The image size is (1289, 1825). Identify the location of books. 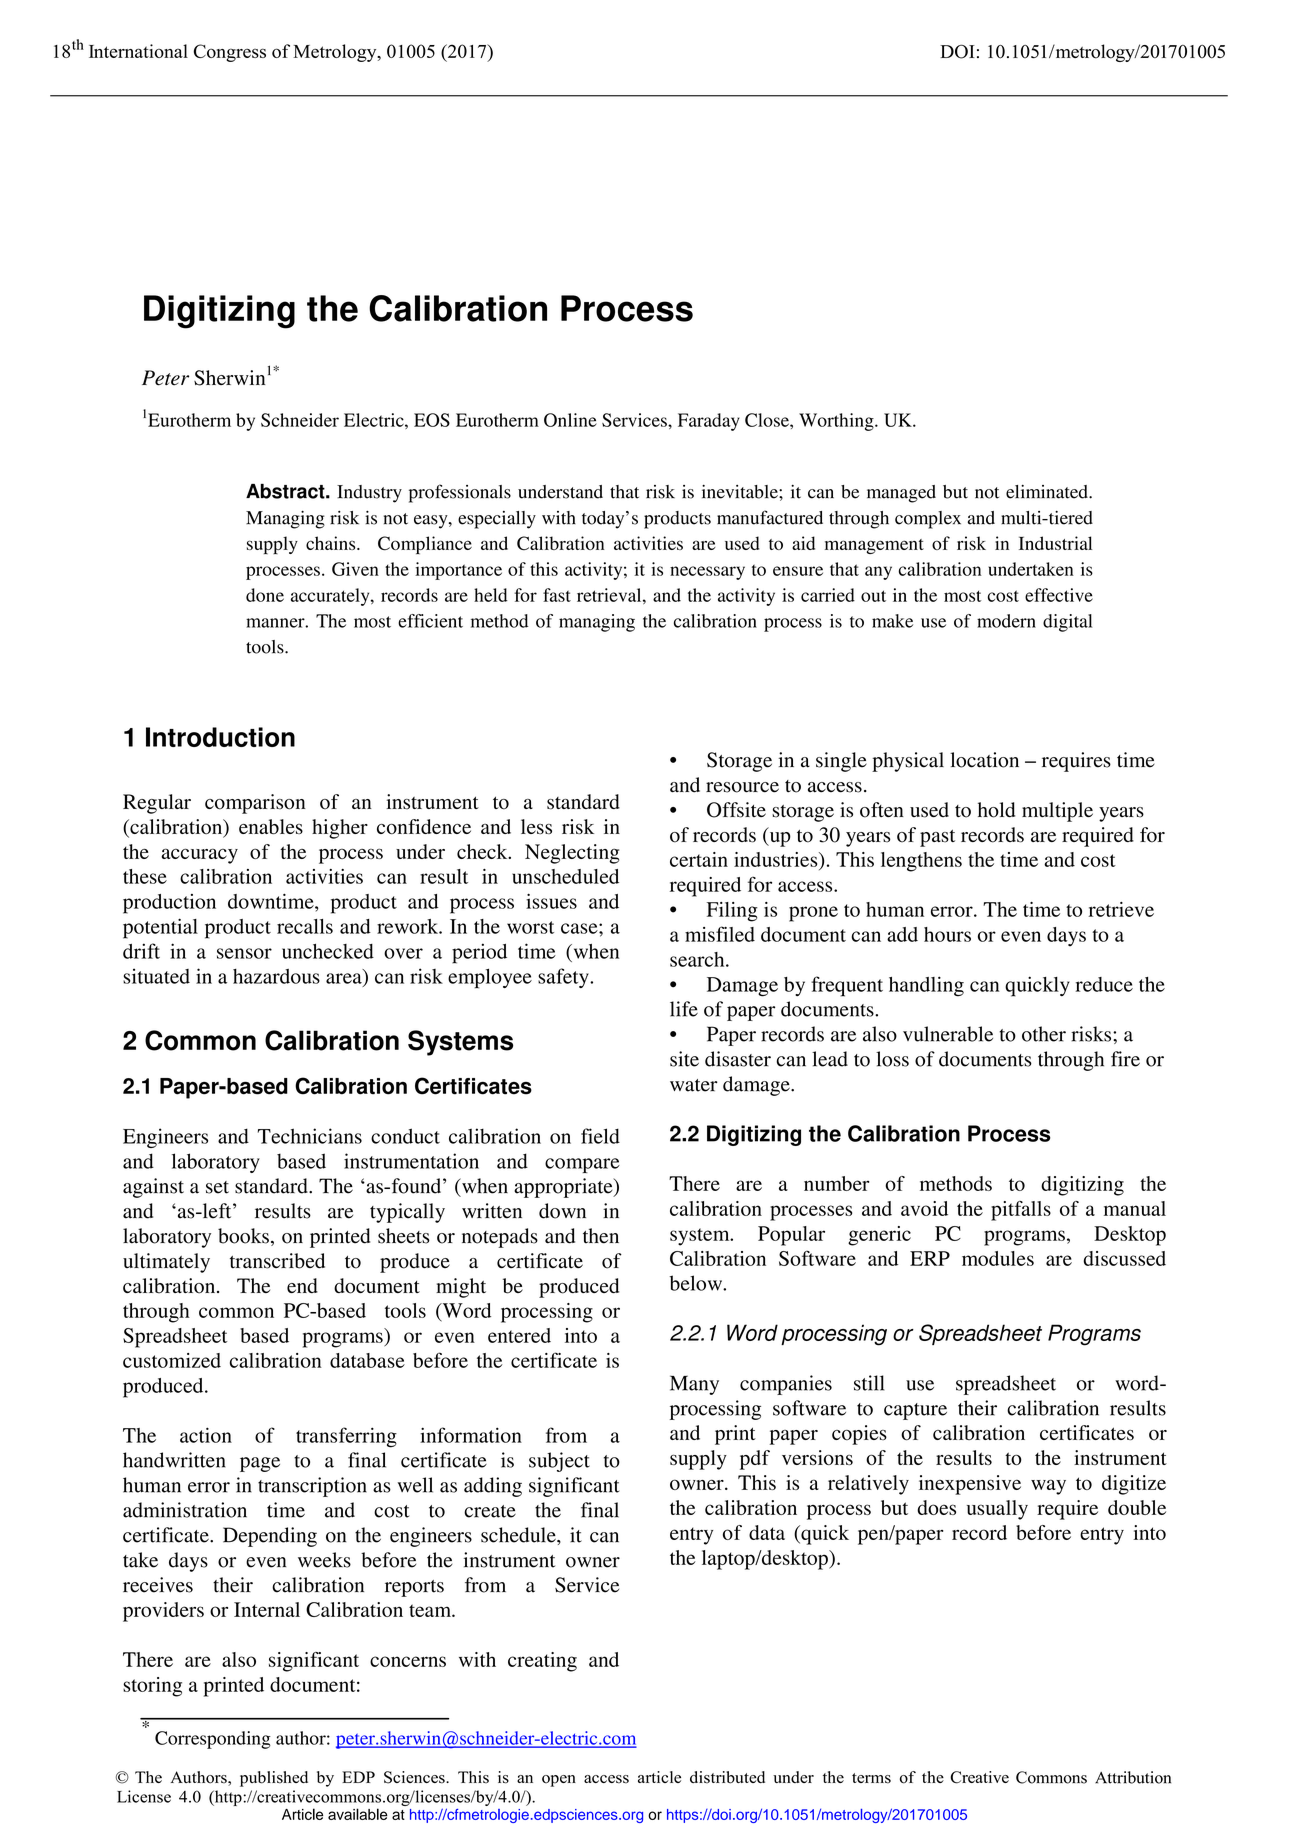
(243, 1236).
